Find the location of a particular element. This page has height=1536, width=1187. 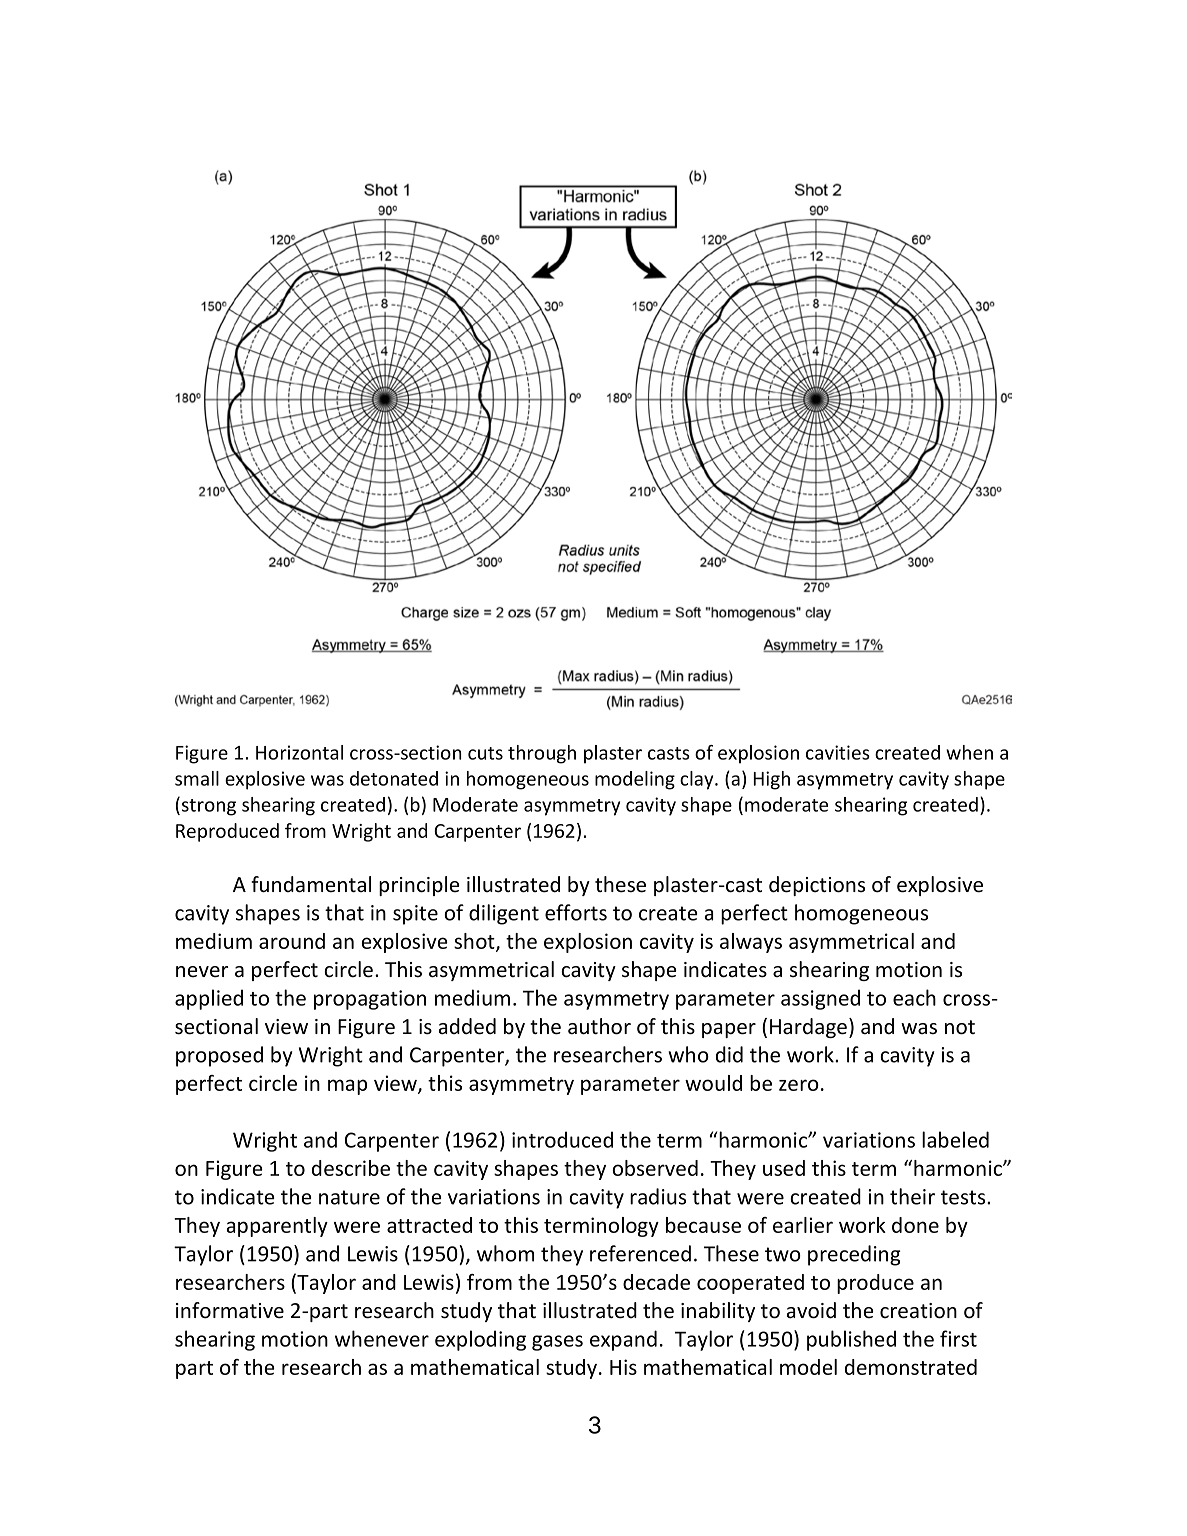

introduced is located at coordinates (562, 1139).
